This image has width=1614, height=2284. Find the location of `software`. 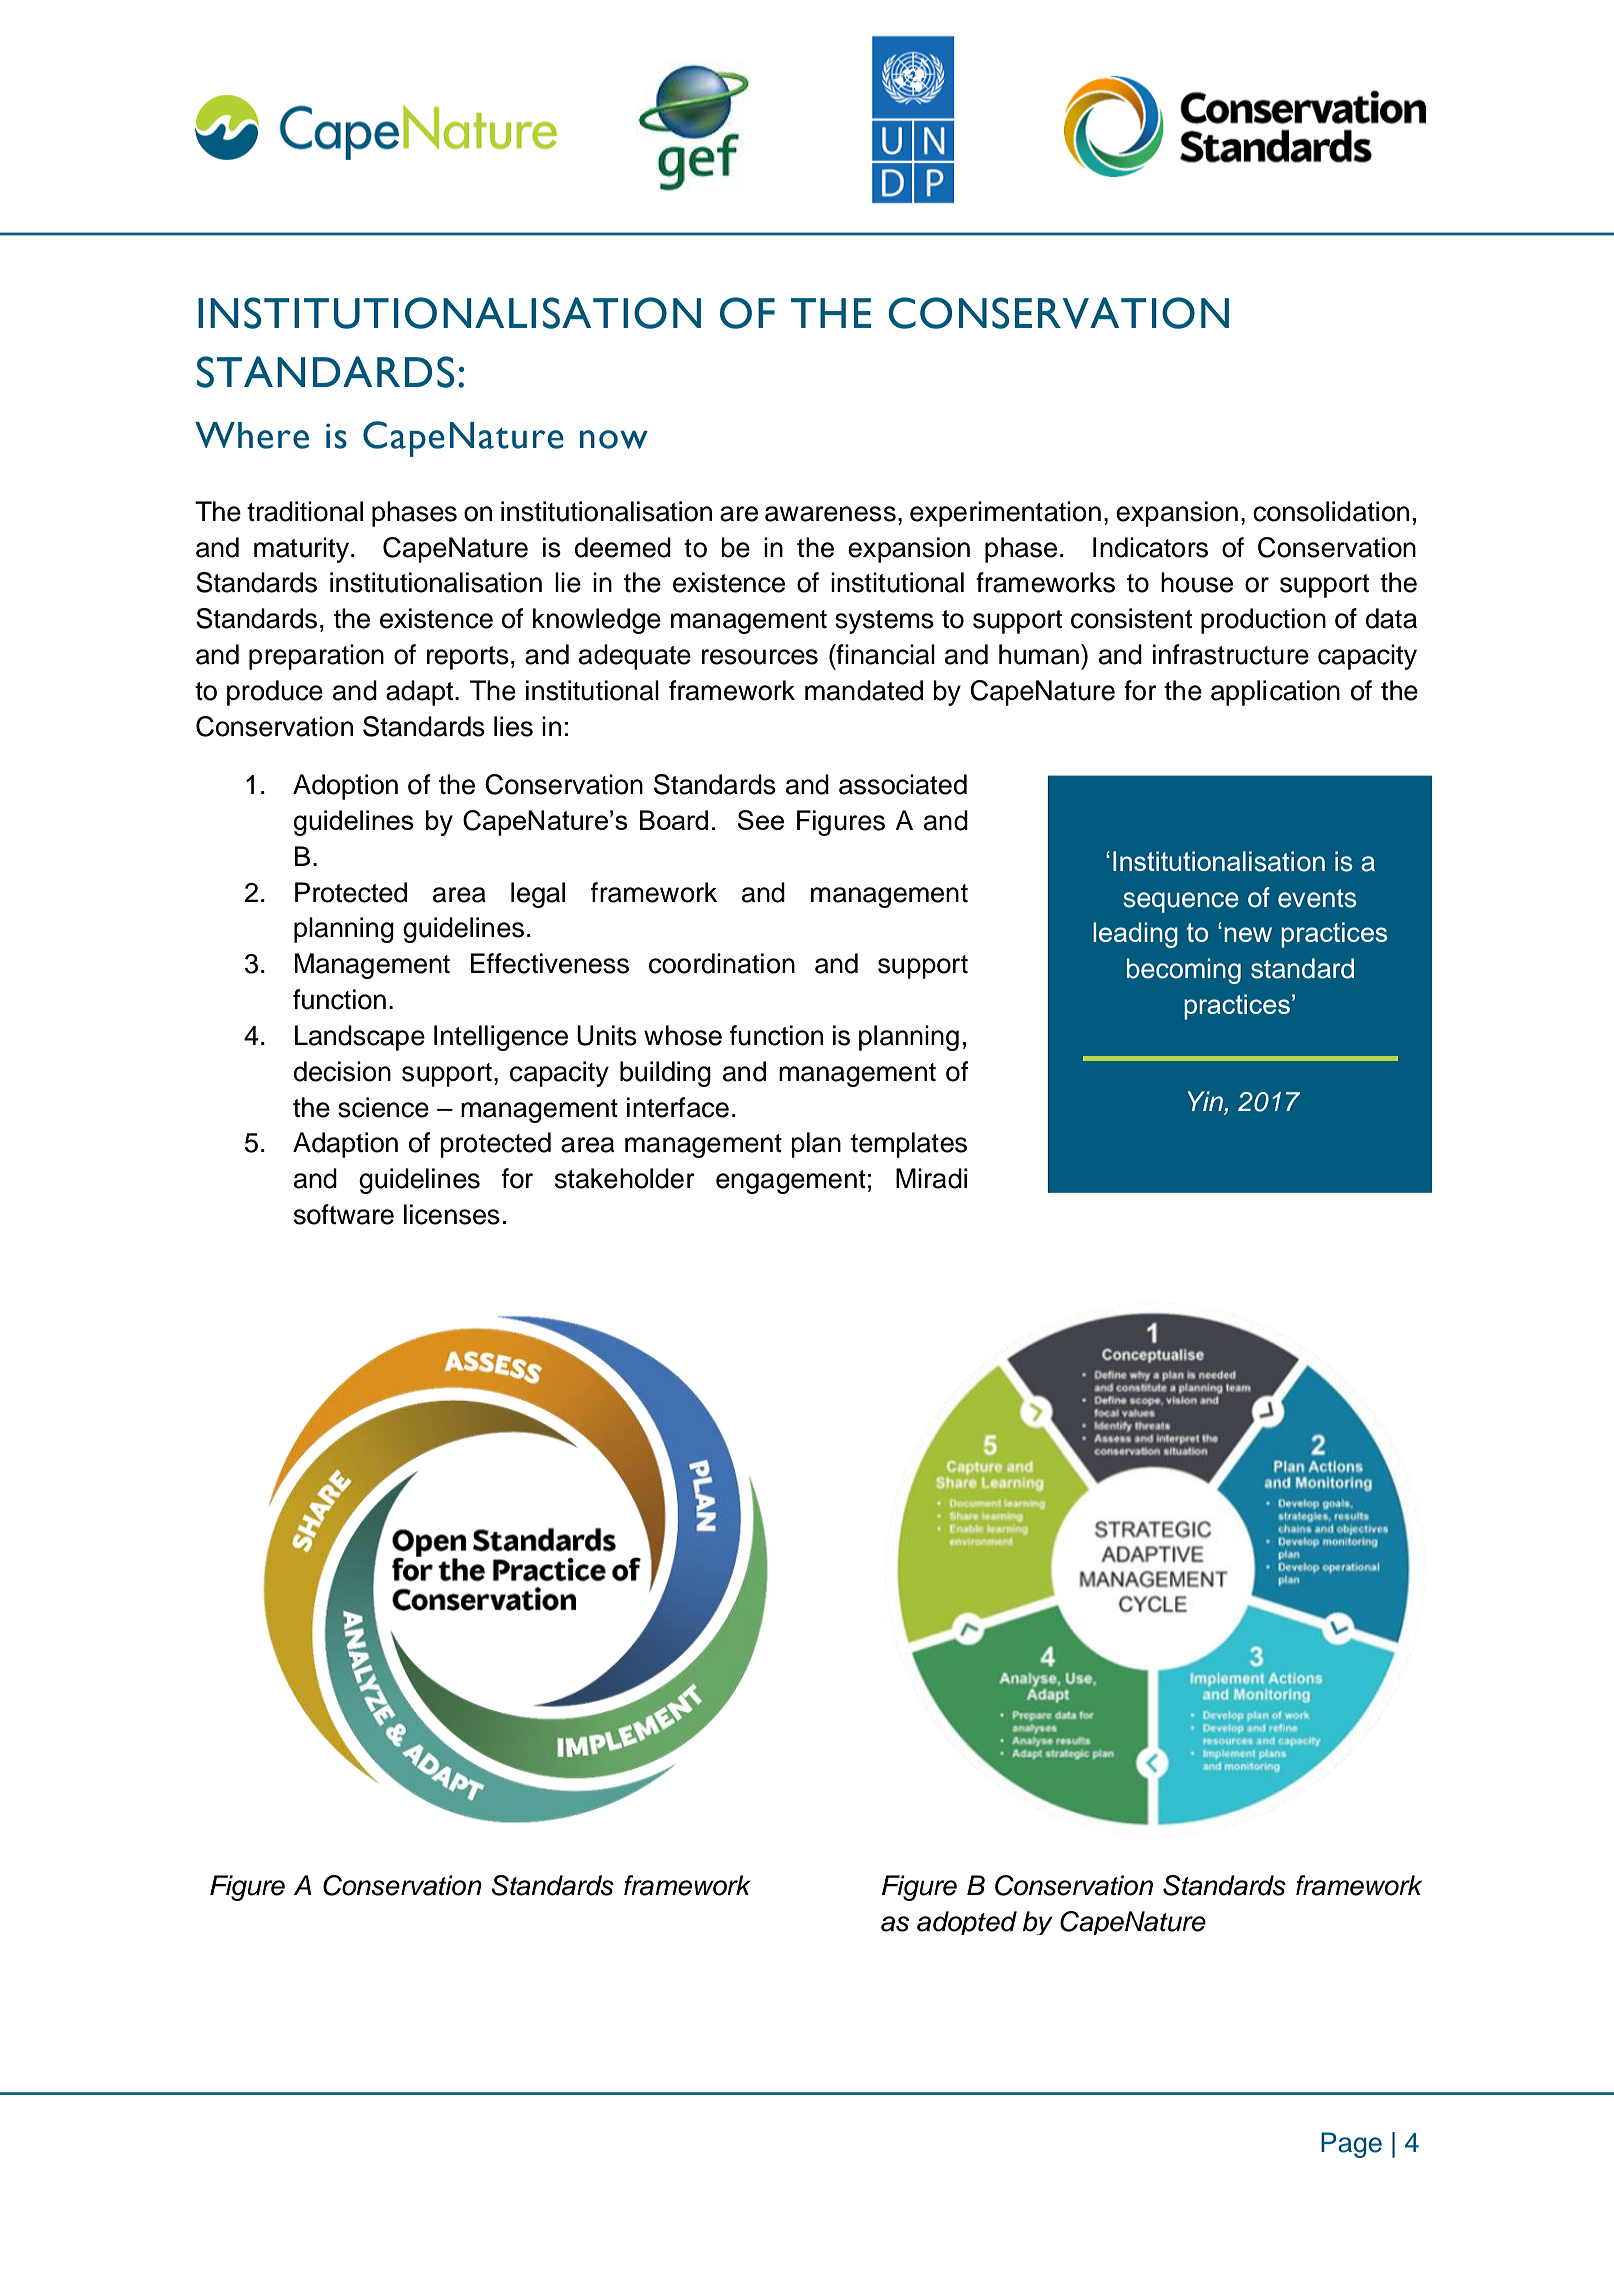

software is located at coordinates (344, 1214).
